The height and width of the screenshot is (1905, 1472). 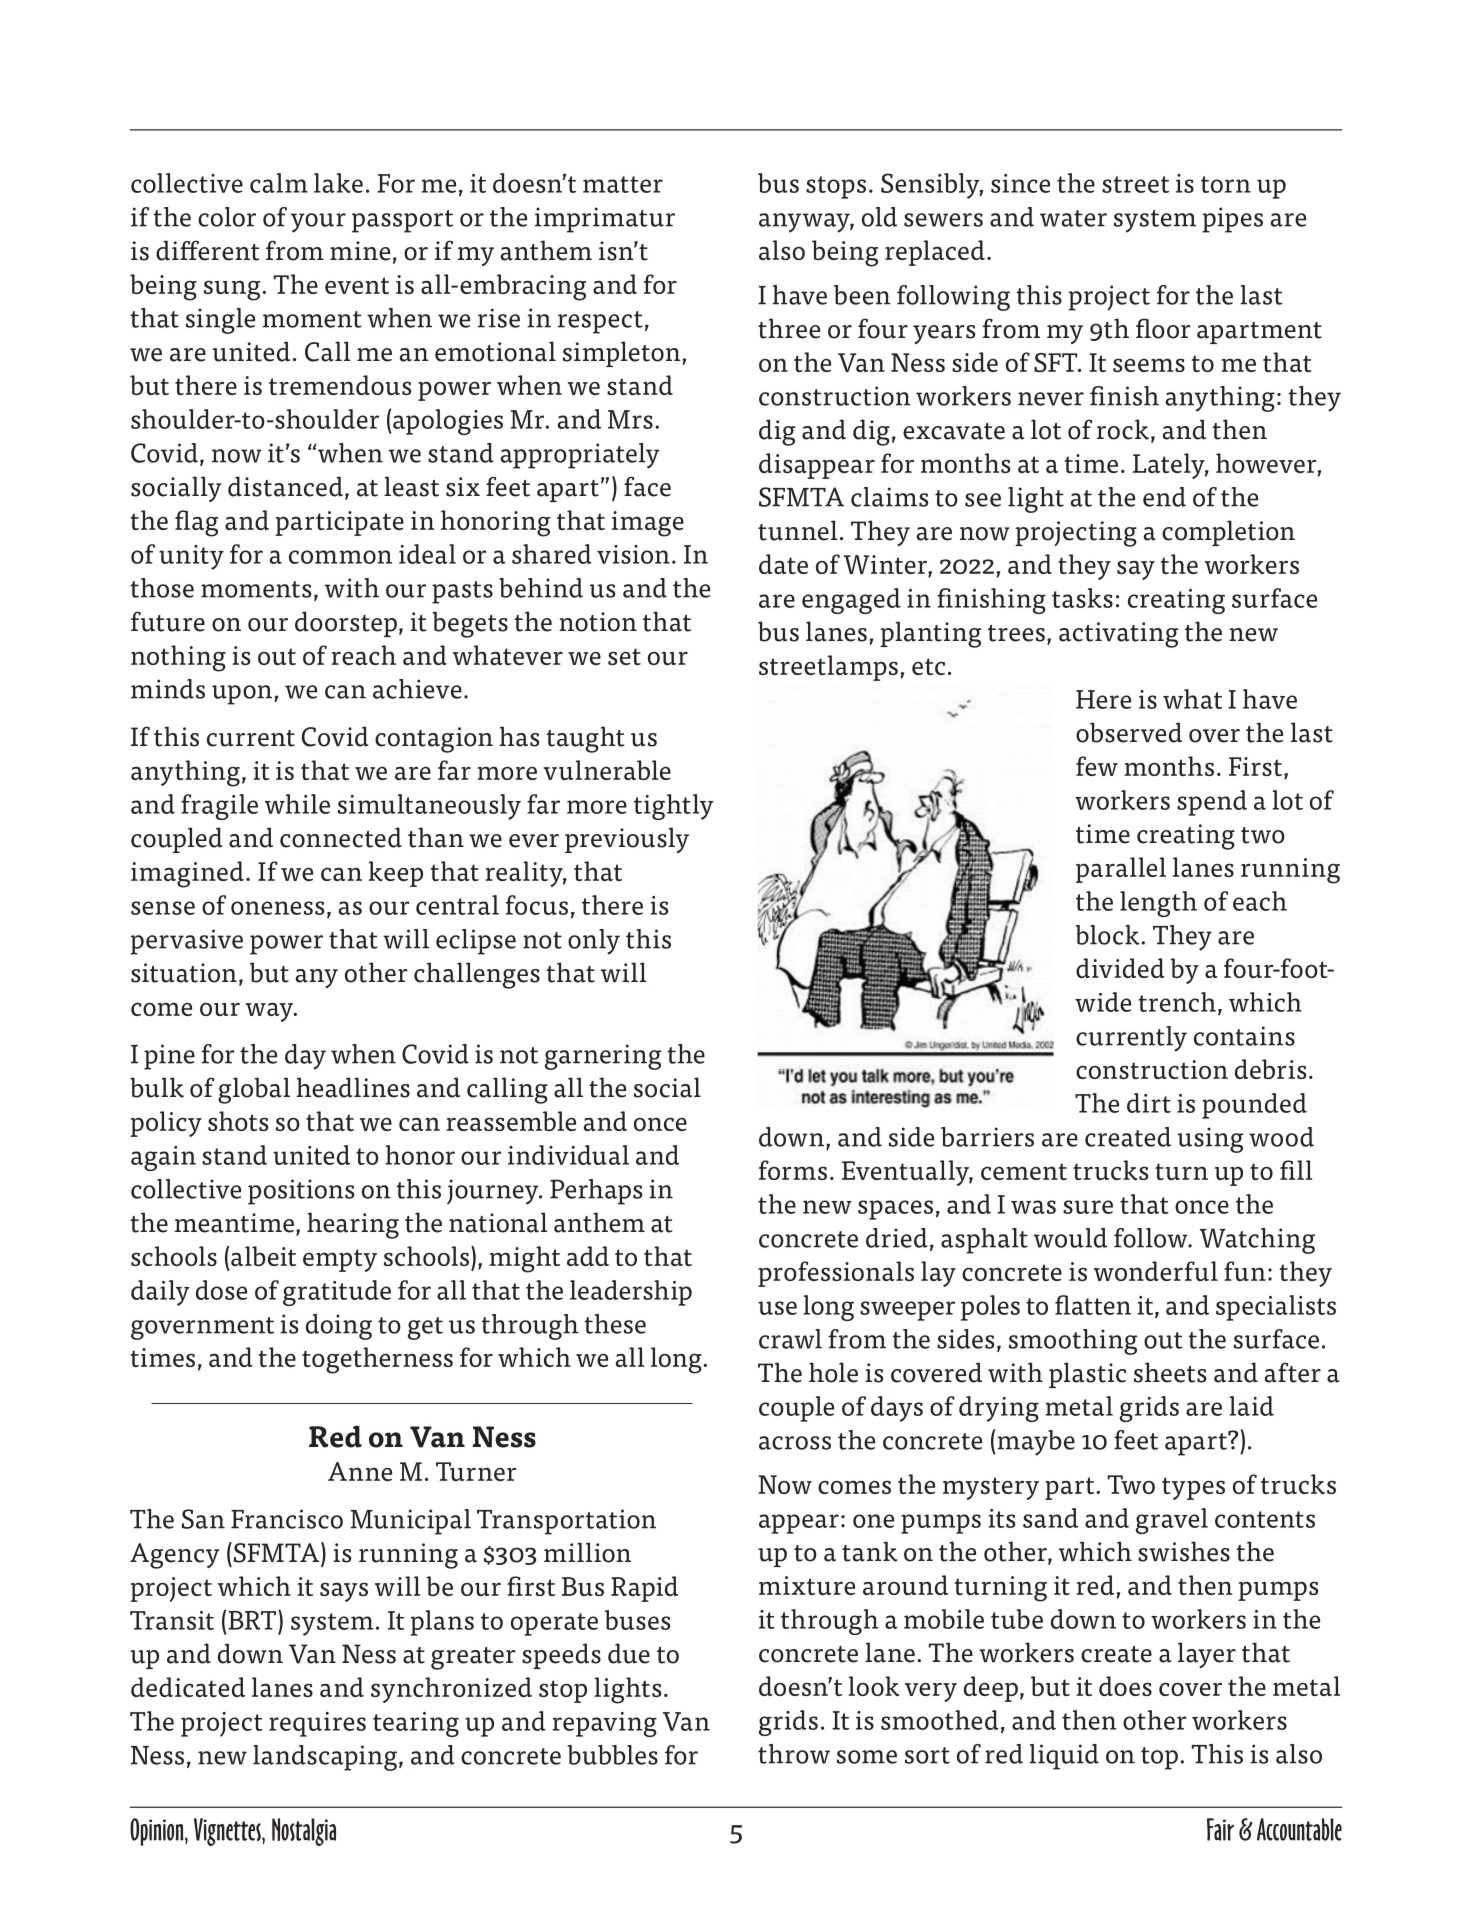 I want to click on activating, so click(x=1118, y=635).
